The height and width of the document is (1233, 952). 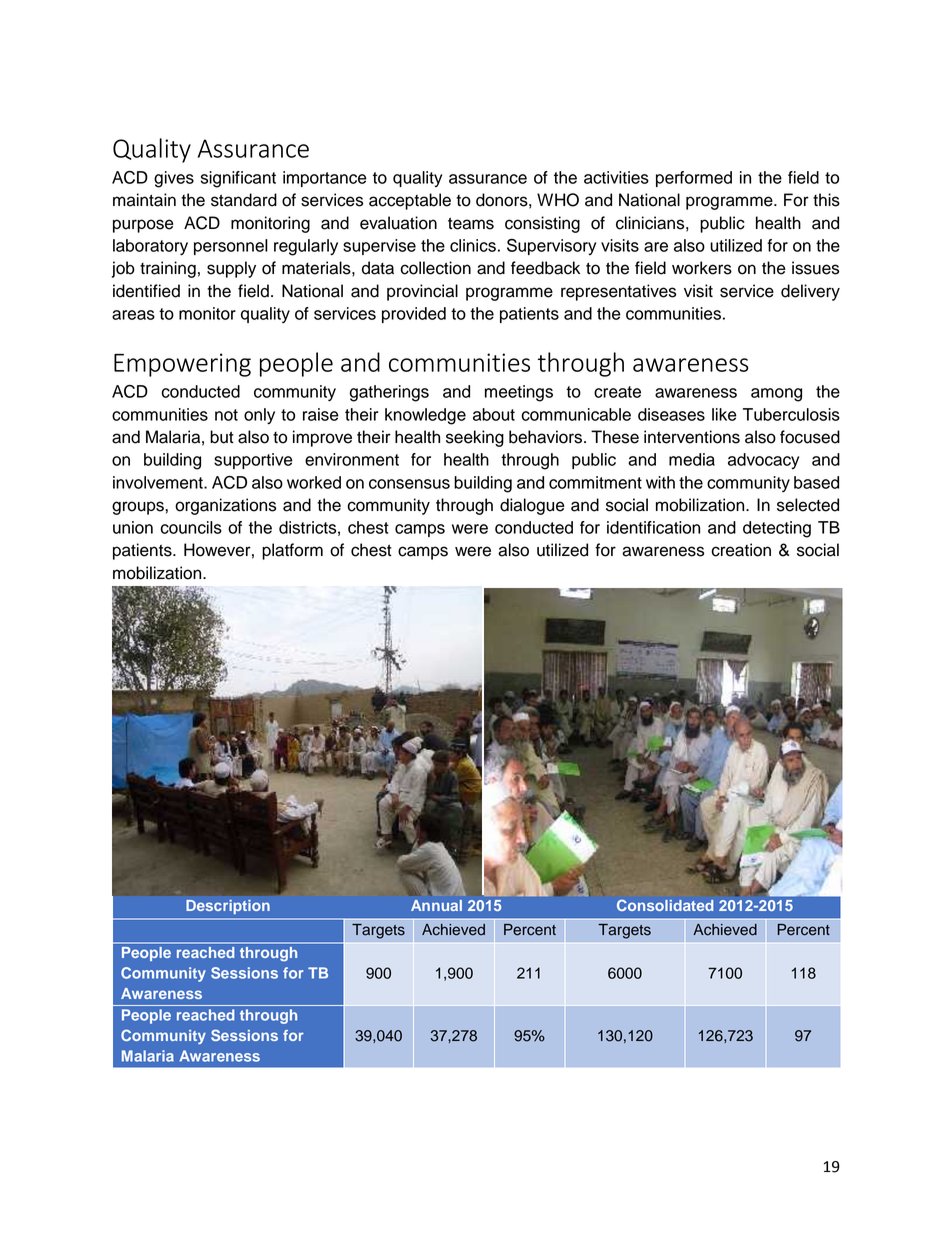 What do you see at coordinates (694, 179) in the document?
I see `performed` at bounding box center [694, 179].
